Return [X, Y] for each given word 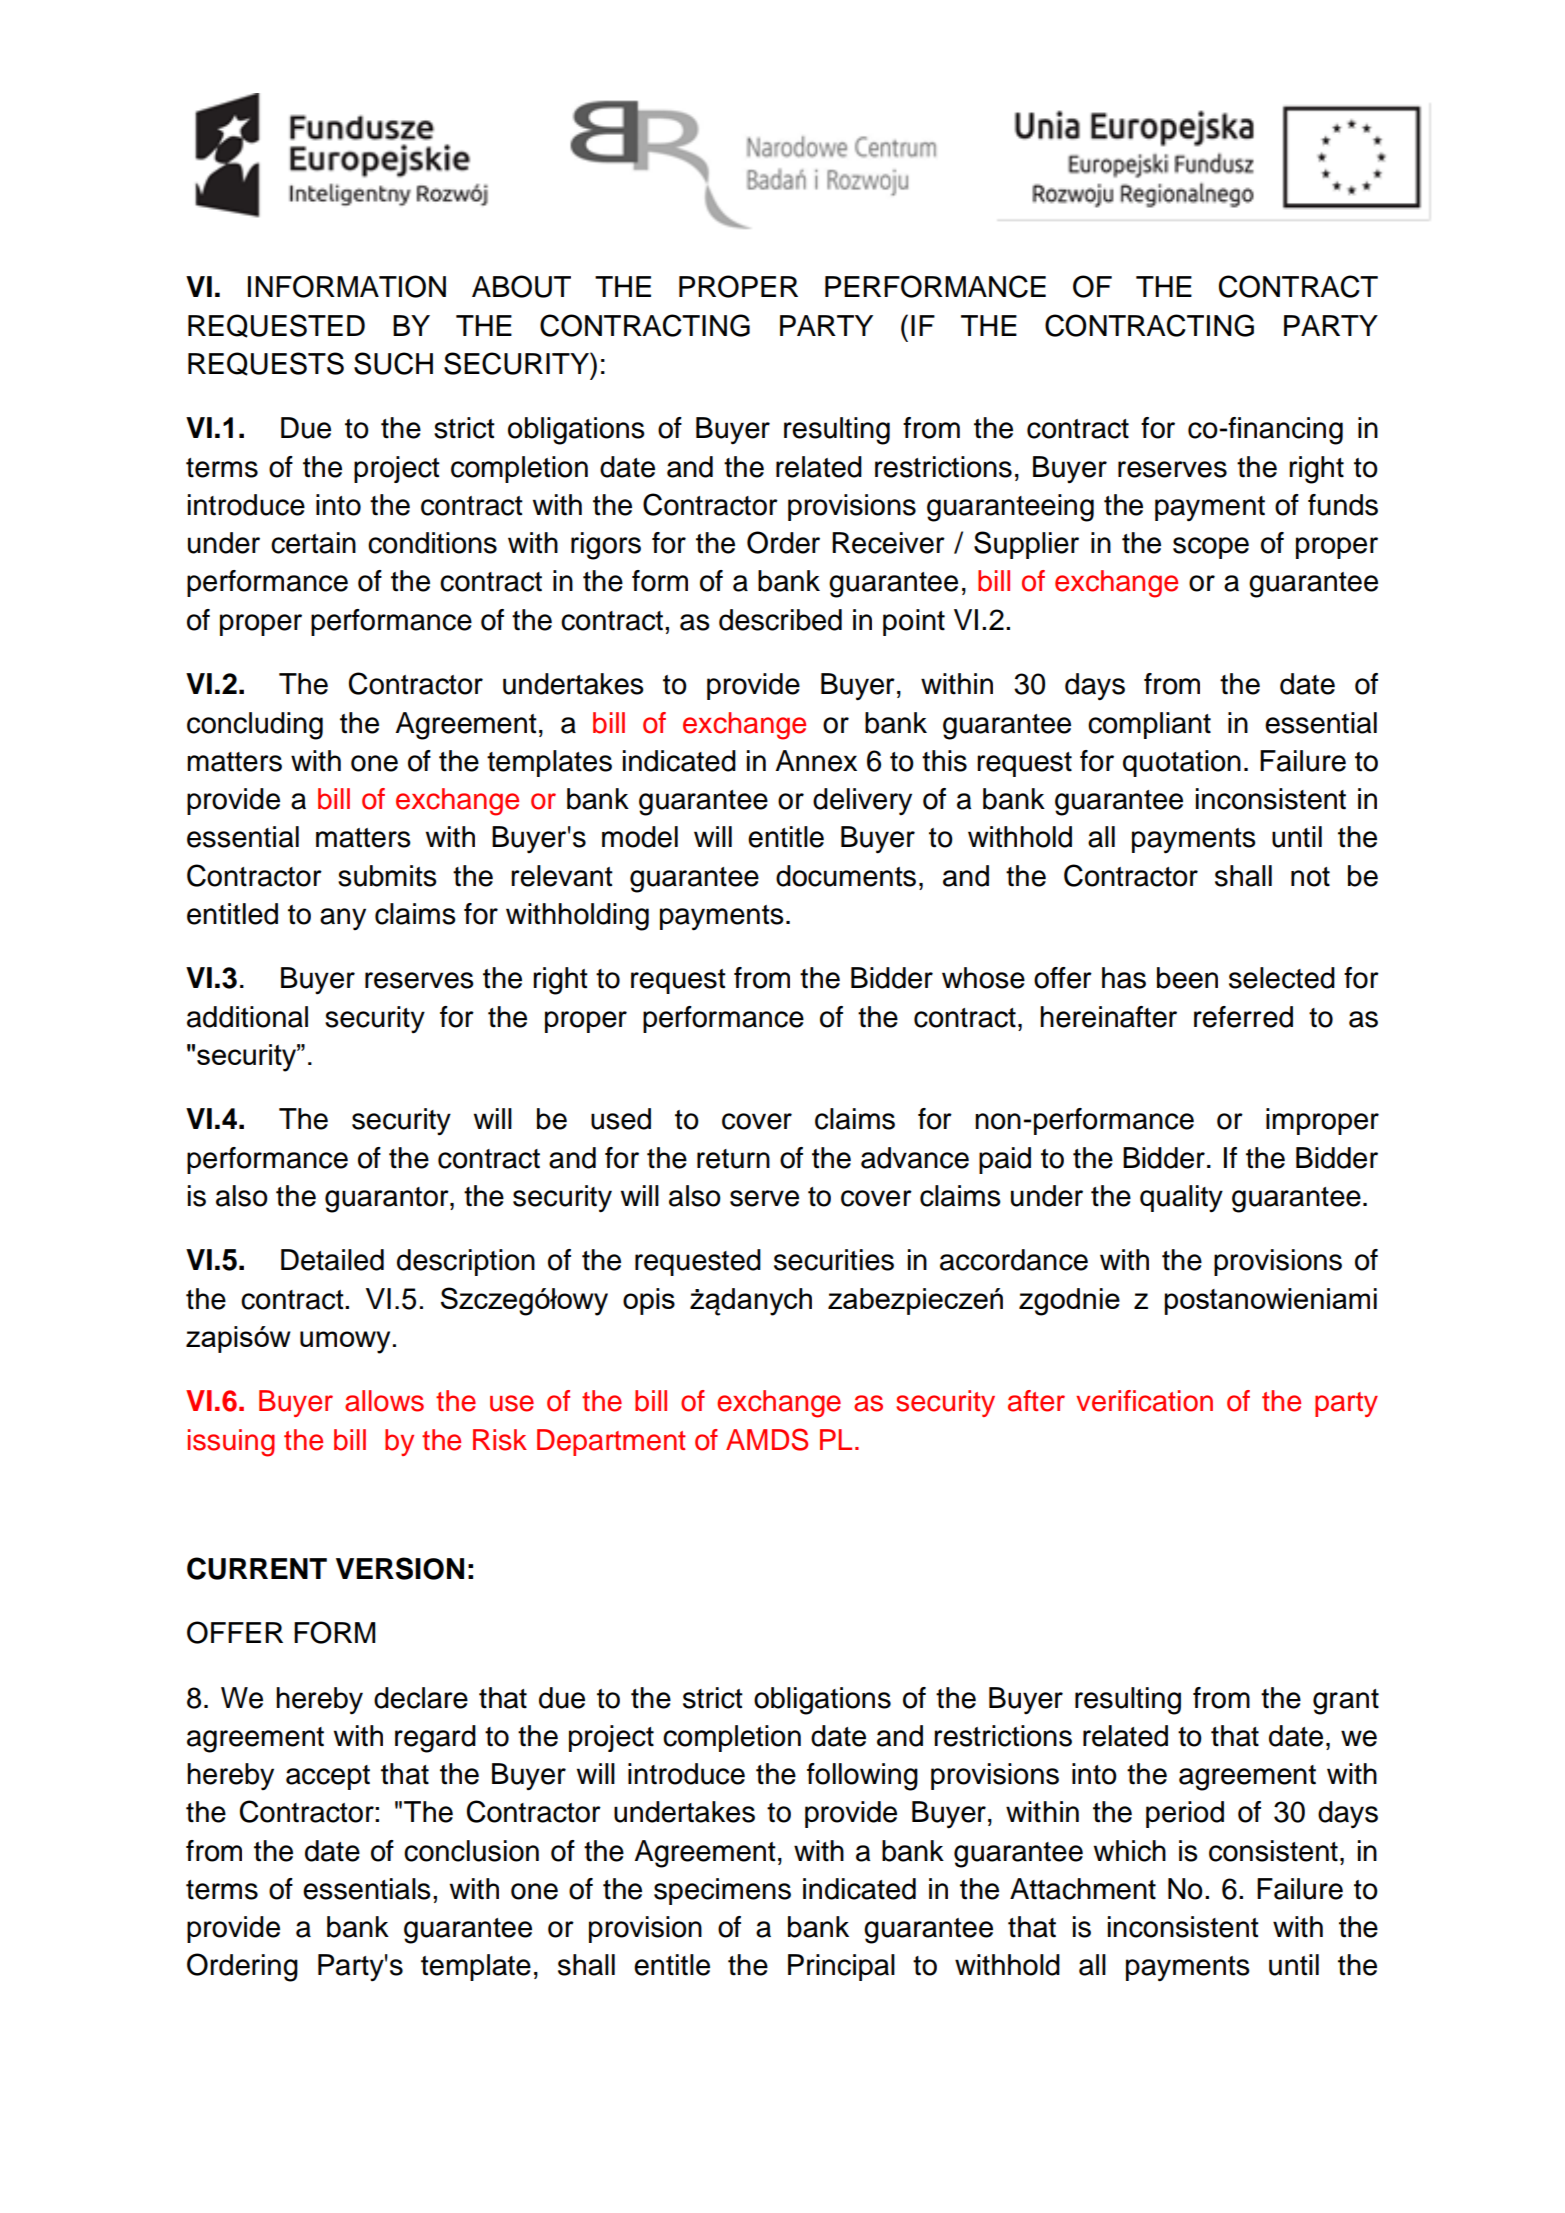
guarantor [388, 1200]
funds [1343, 505]
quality [1181, 1199]
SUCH [393, 363]
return [733, 1159]
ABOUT [521, 286]
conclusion [471, 1851]
